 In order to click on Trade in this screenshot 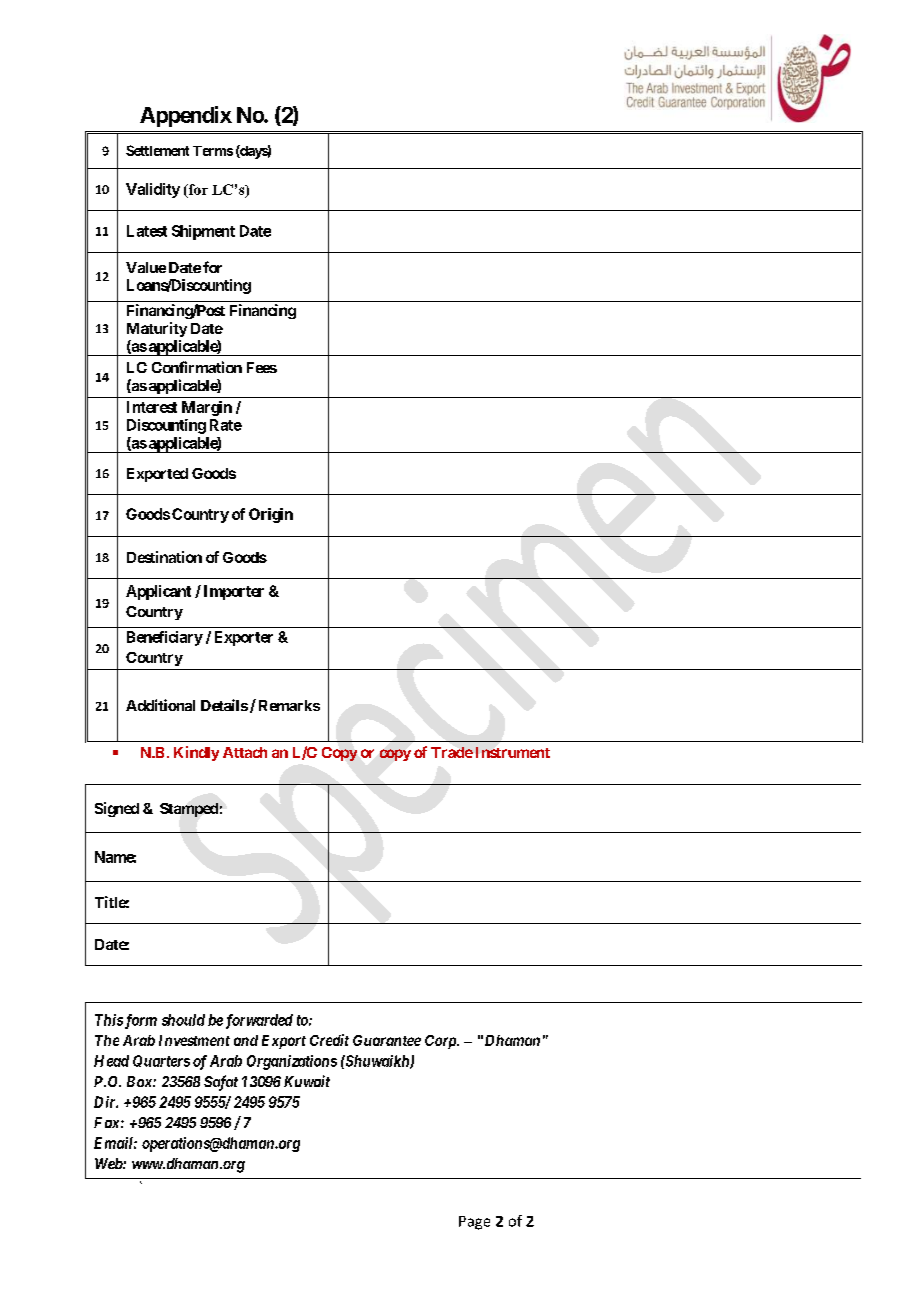, I will do `click(452, 752)`.
